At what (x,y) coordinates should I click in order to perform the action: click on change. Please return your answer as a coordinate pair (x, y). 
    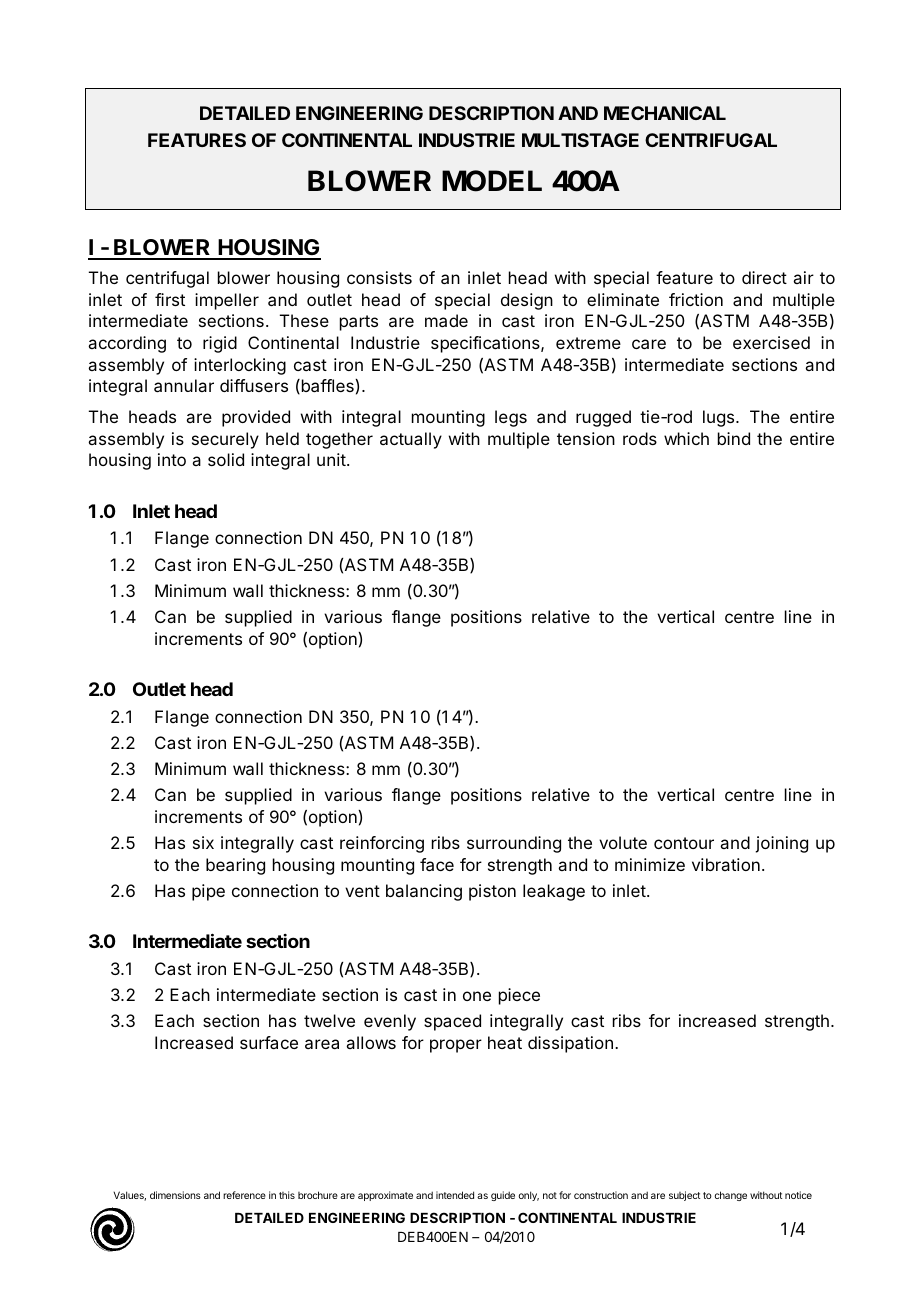
    Looking at the image, I should click on (731, 1196).
